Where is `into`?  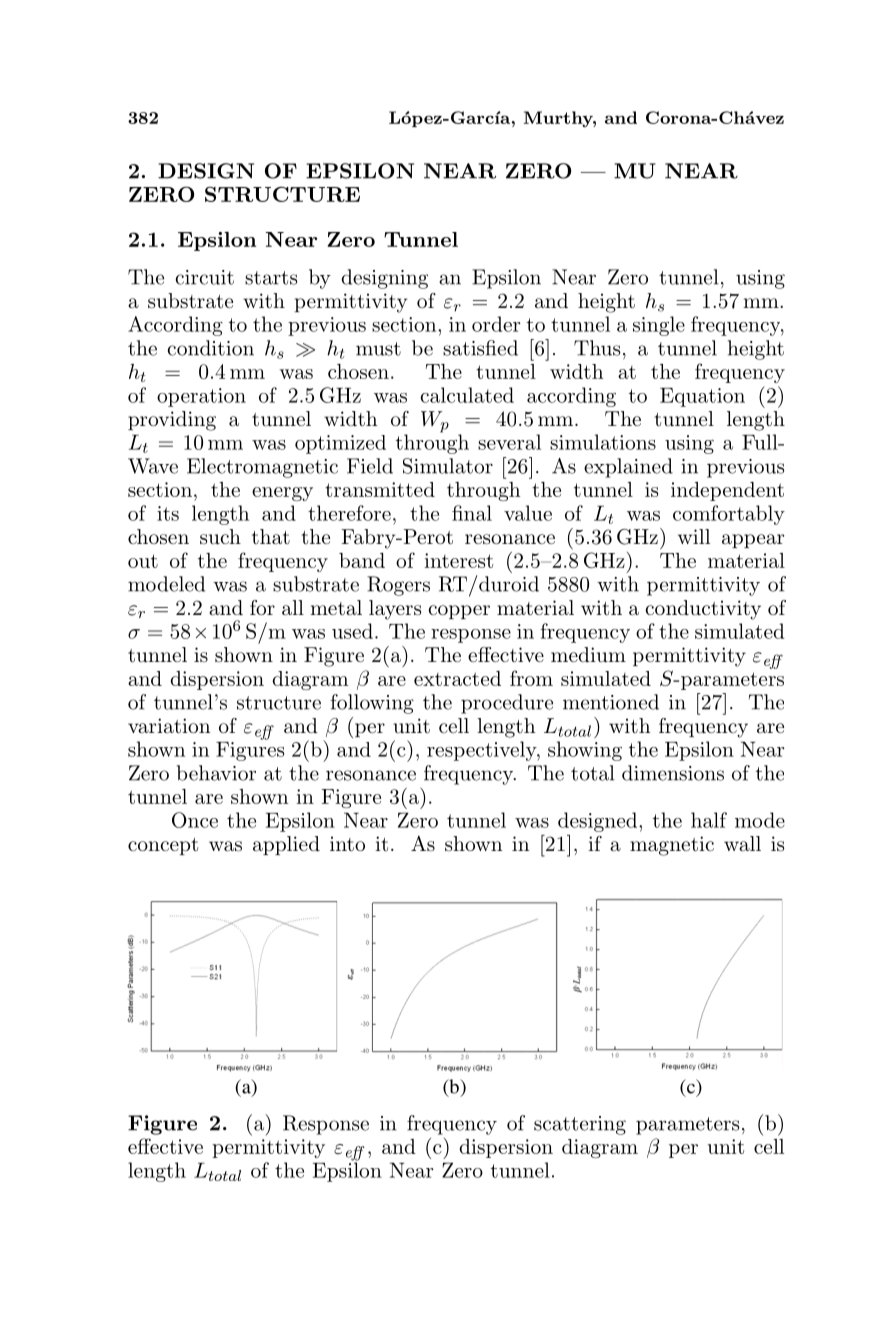
into is located at coordinates (347, 843).
